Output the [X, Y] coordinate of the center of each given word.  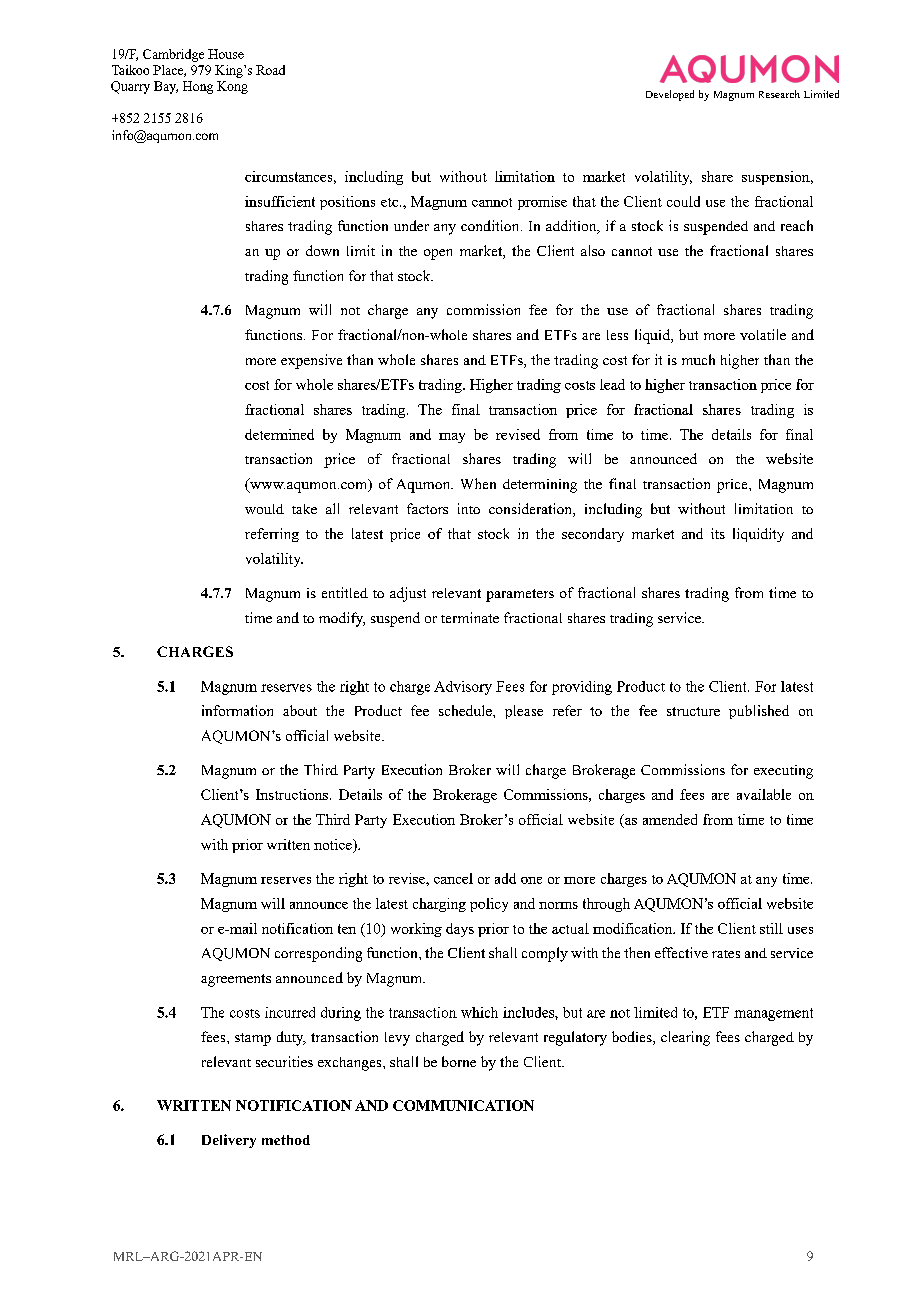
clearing [685, 1038]
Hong [198, 87]
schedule [466, 710]
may [452, 438]
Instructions [292, 794]
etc [391, 202]
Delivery [229, 1141]
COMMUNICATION [463, 1105]
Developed [670, 95]
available [764, 794]
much [698, 359]
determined [279, 434]
